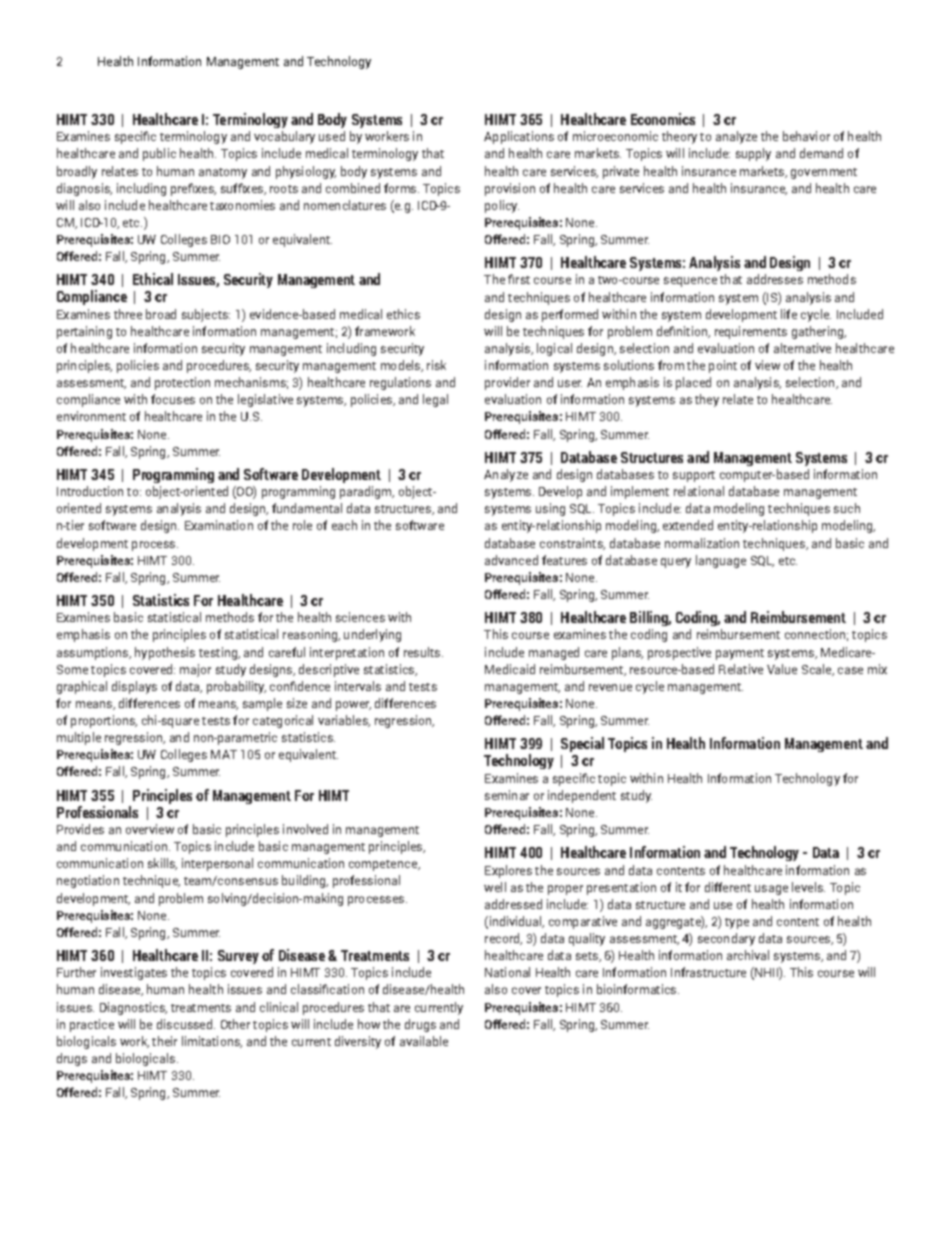 This image has width=952, height=1233. Describe the element at coordinates (159, 154) in the image. I see `public` at that location.
